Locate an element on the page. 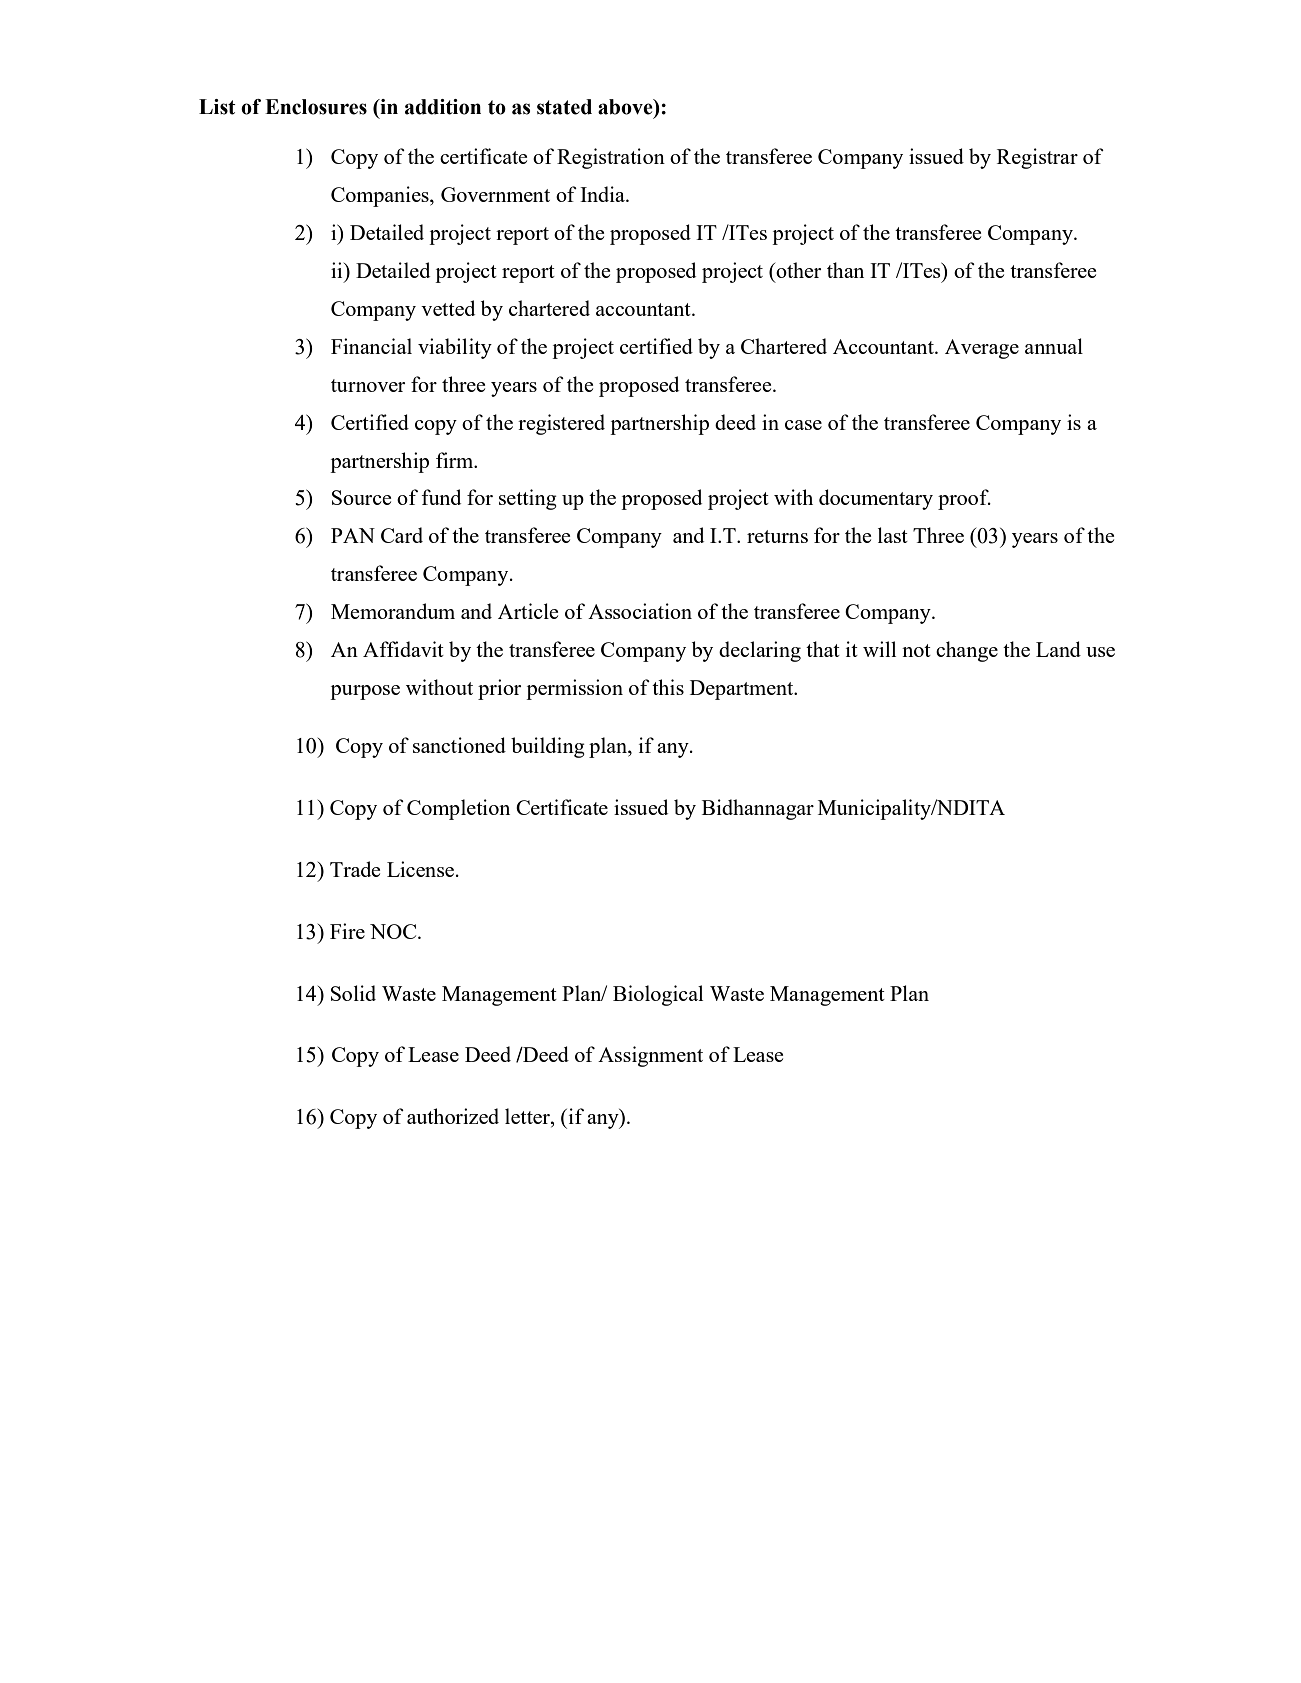 This image has width=1301, height=1683. Registrar is located at coordinates (1037, 158).
